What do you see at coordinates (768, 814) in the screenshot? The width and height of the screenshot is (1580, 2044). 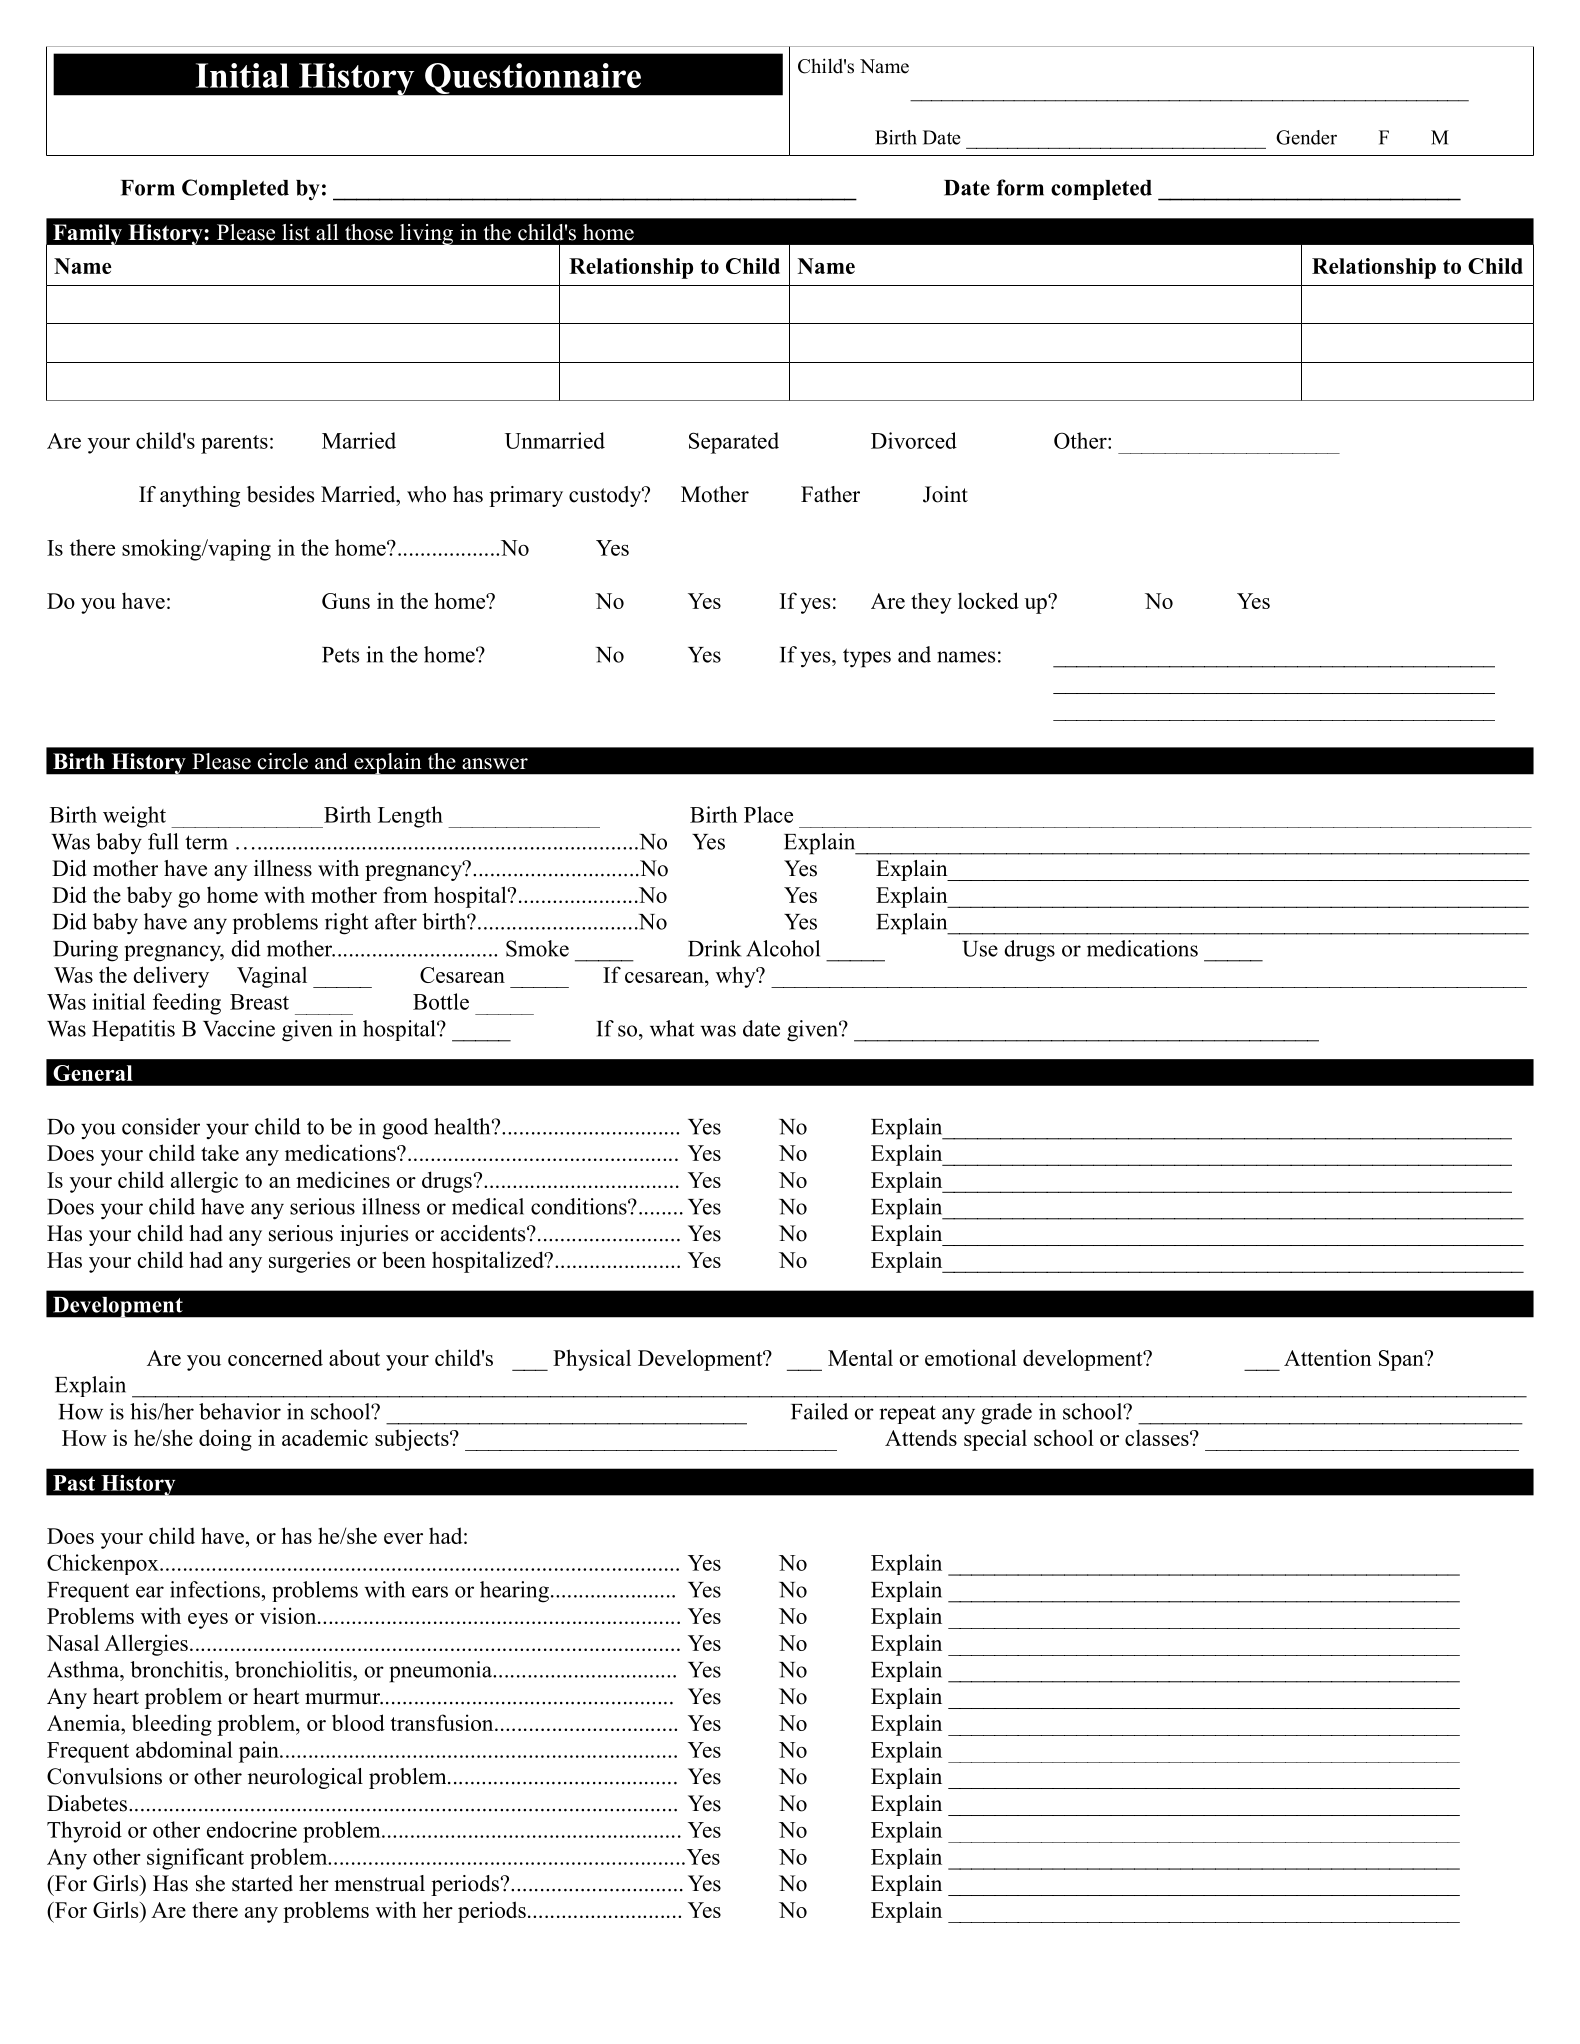 I see `Place` at bounding box center [768, 814].
